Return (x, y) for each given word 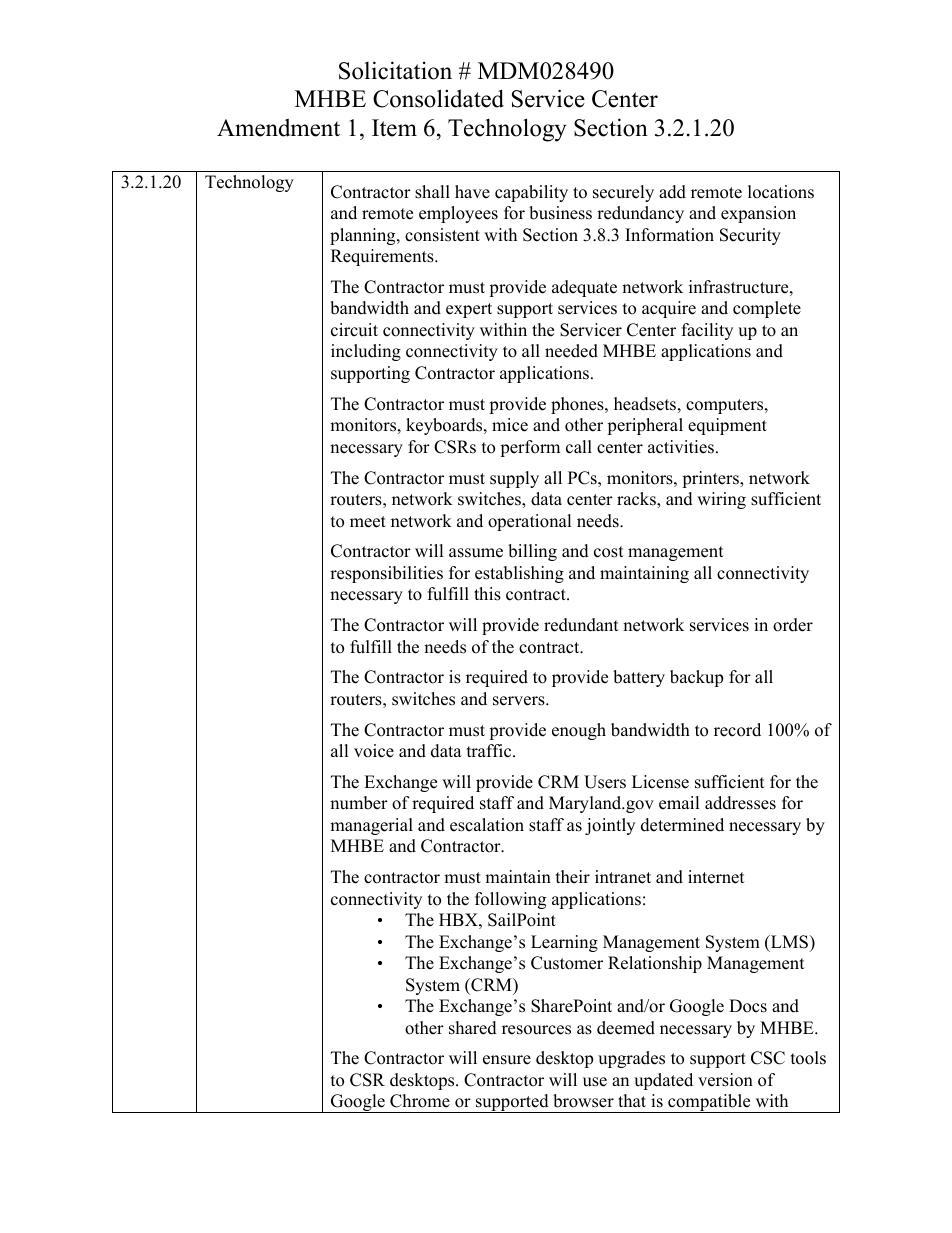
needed (571, 351)
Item (394, 128)
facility (707, 331)
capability (531, 193)
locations (781, 192)
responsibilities (386, 574)
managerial (371, 826)
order (793, 625)
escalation (487, 825)
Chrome (420, 1101)
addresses (740, 803)
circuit (354, 330)
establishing (519, 574)
